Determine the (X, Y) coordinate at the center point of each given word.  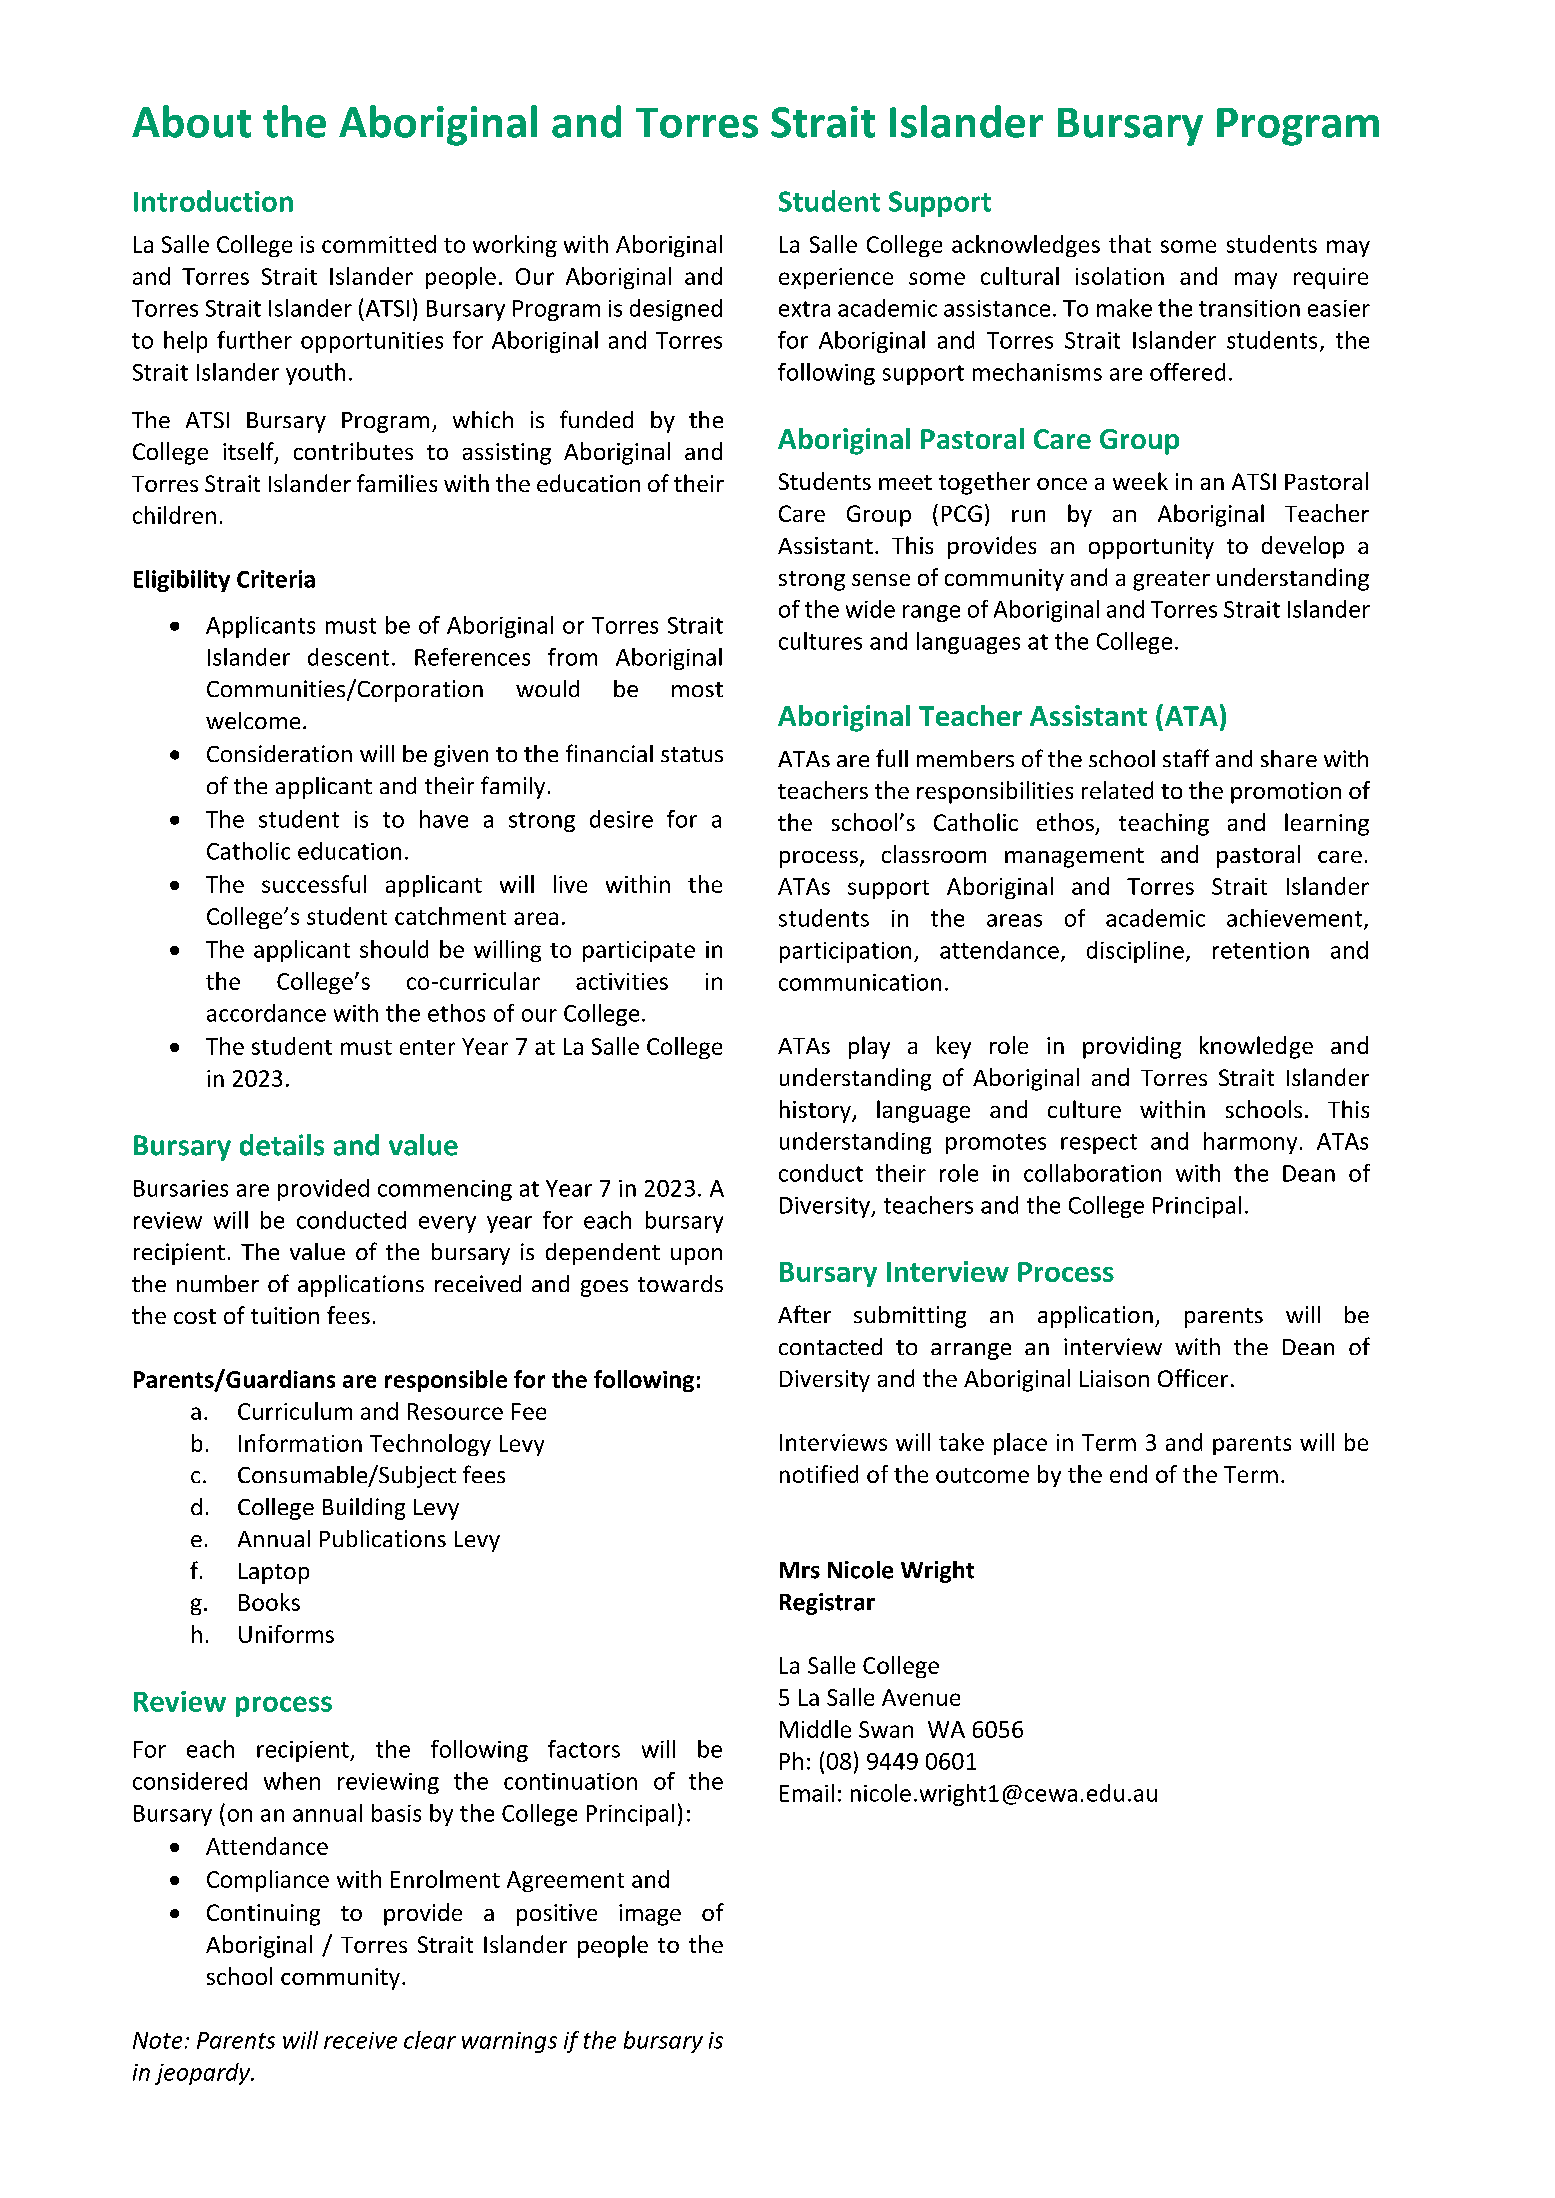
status (692, 754)
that (1130, 244)
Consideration (279, 753)
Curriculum (295, 1411)
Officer (1193, 1378)
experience (836, 278)
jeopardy (204, 2074)
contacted (830, 1346)
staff (1186, 758)
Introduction (213, 201)
